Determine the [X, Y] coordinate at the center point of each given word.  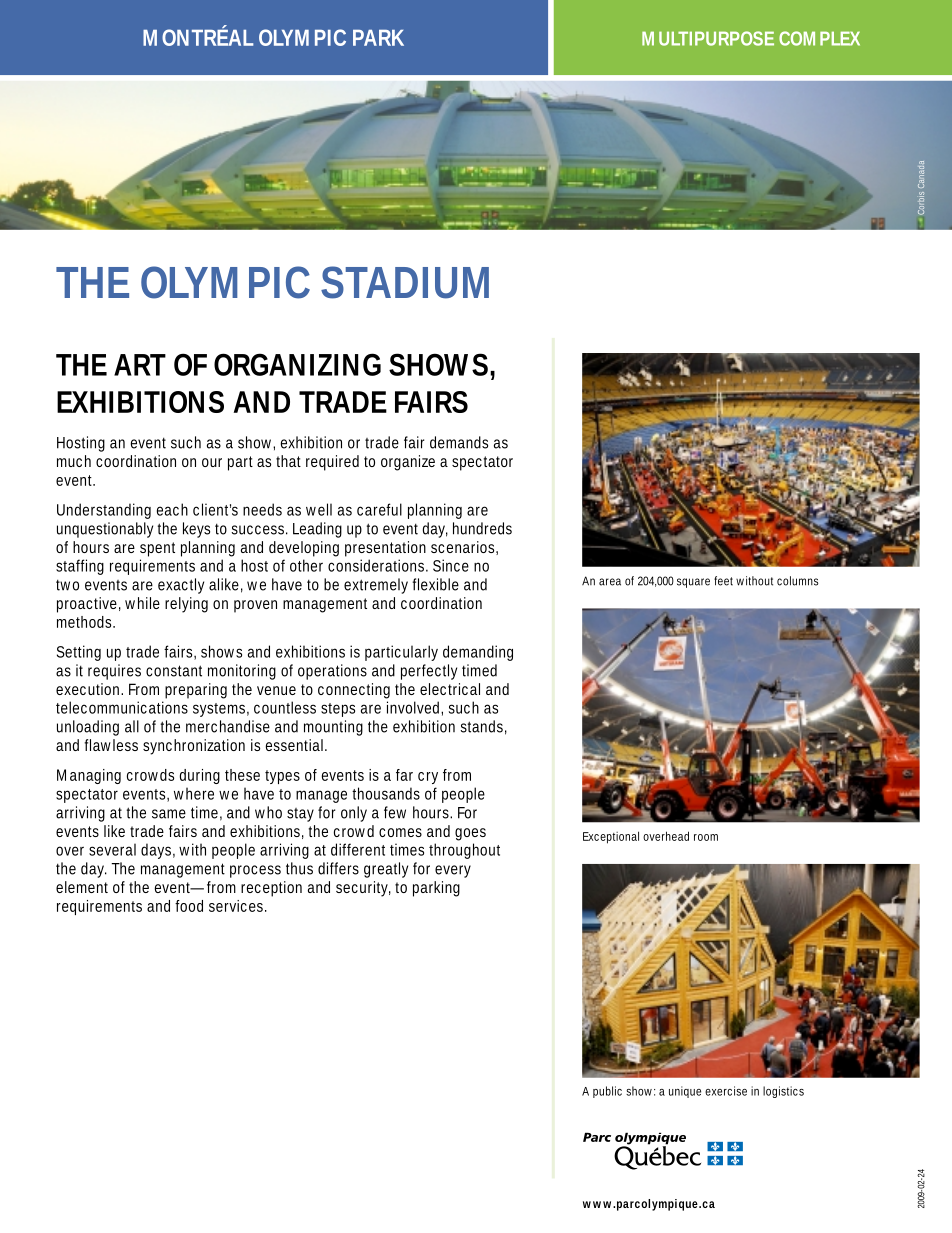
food [189, 906]
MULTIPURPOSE [708, 38]
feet [723, 581]
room [706, 837]
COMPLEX [819, 38]
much [74, 461]
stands [483, 727]
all [132, 726]
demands [459, 442]
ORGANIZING [297, 364]
